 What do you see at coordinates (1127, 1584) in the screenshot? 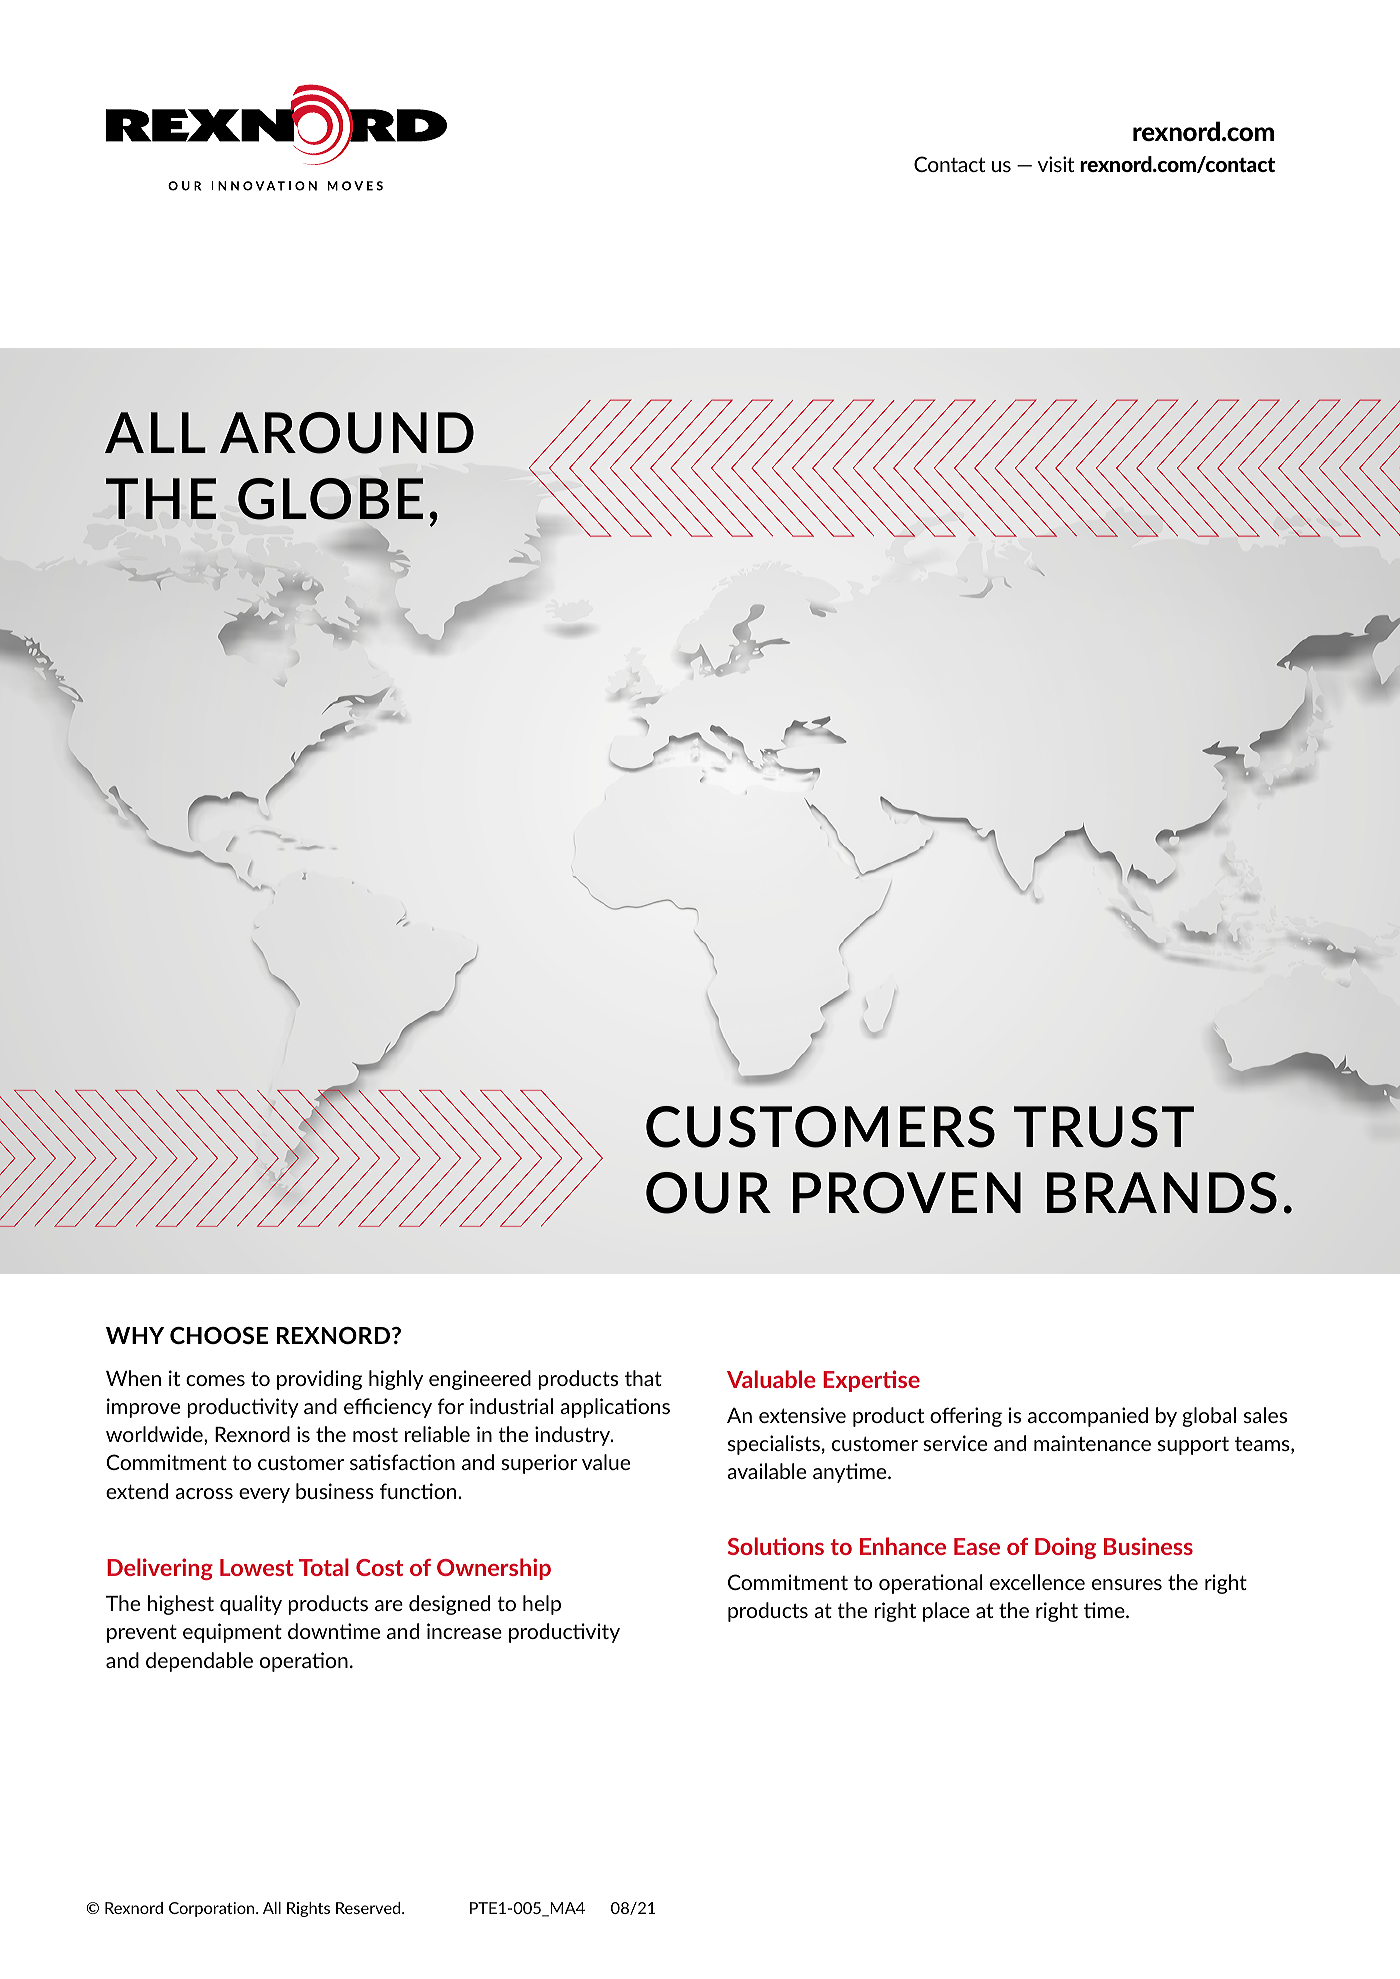
I see `ensures` at bounding box center [1127, 1584].
